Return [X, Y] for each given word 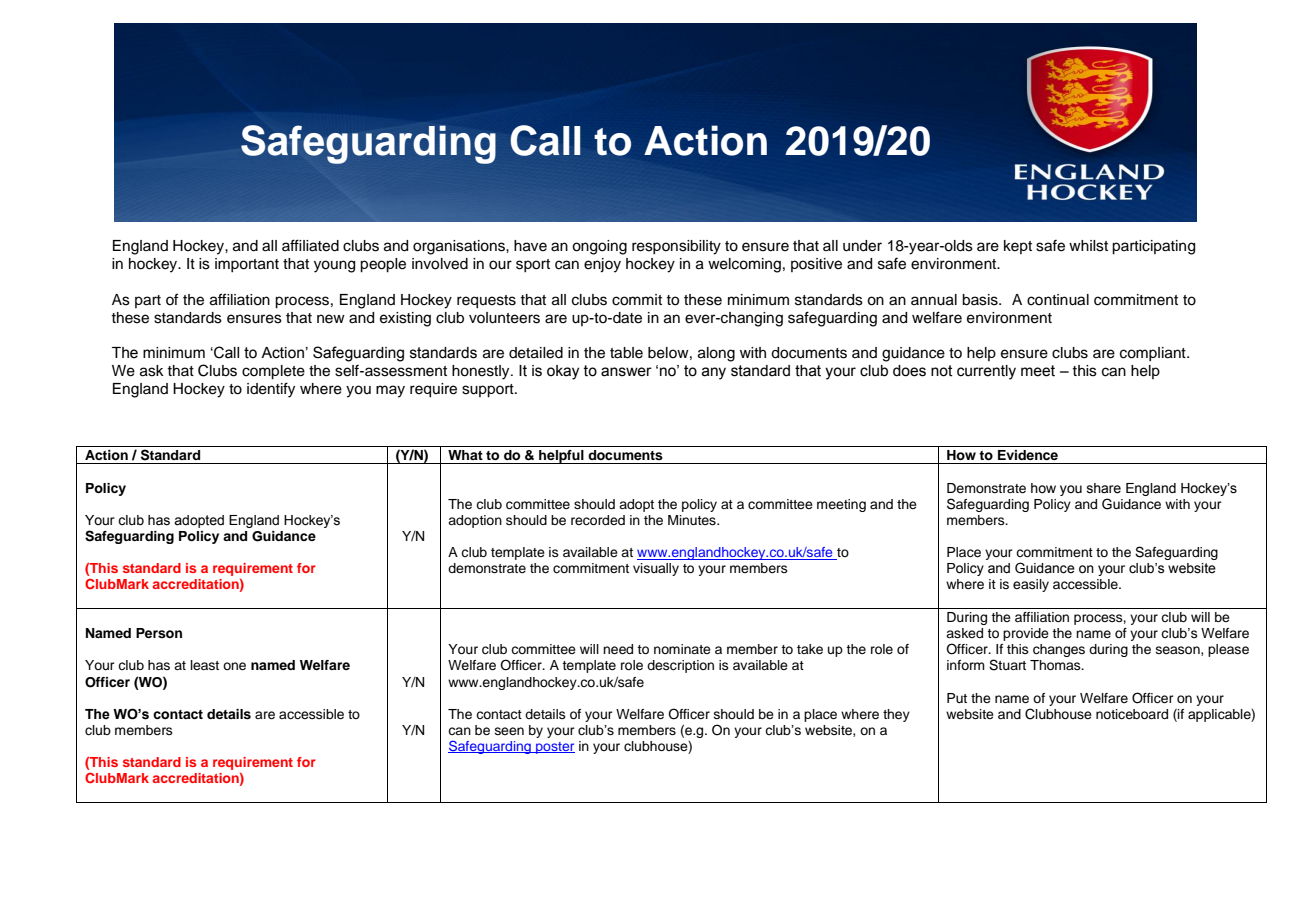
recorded [598, 520]
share [1104, 488]
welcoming [744, 265]
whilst [1088, 246]
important [247, 265]
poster [554, 748]
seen [509, 731]
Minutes [693, 520]
